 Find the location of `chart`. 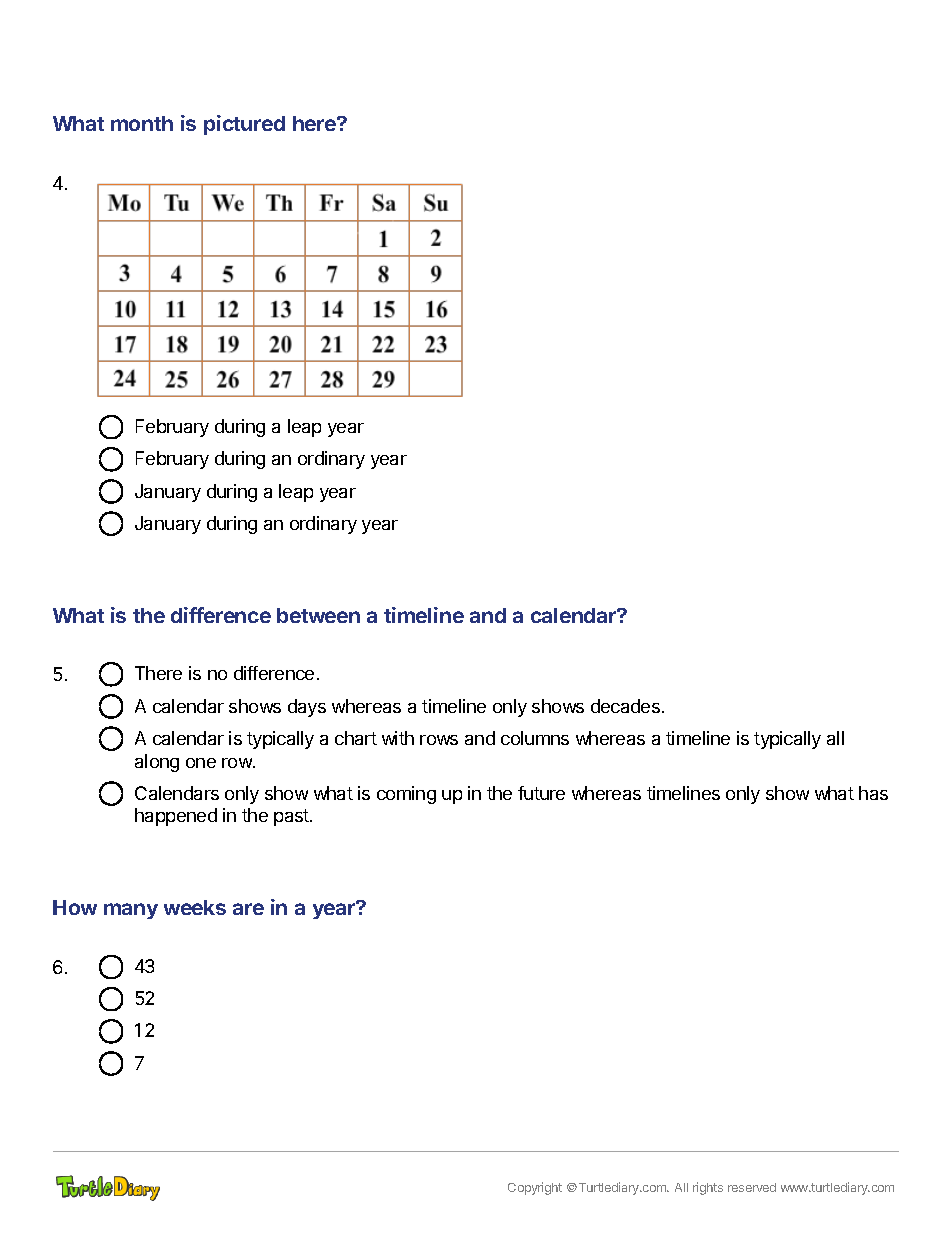

chart is located at coordinates (356, 738).
